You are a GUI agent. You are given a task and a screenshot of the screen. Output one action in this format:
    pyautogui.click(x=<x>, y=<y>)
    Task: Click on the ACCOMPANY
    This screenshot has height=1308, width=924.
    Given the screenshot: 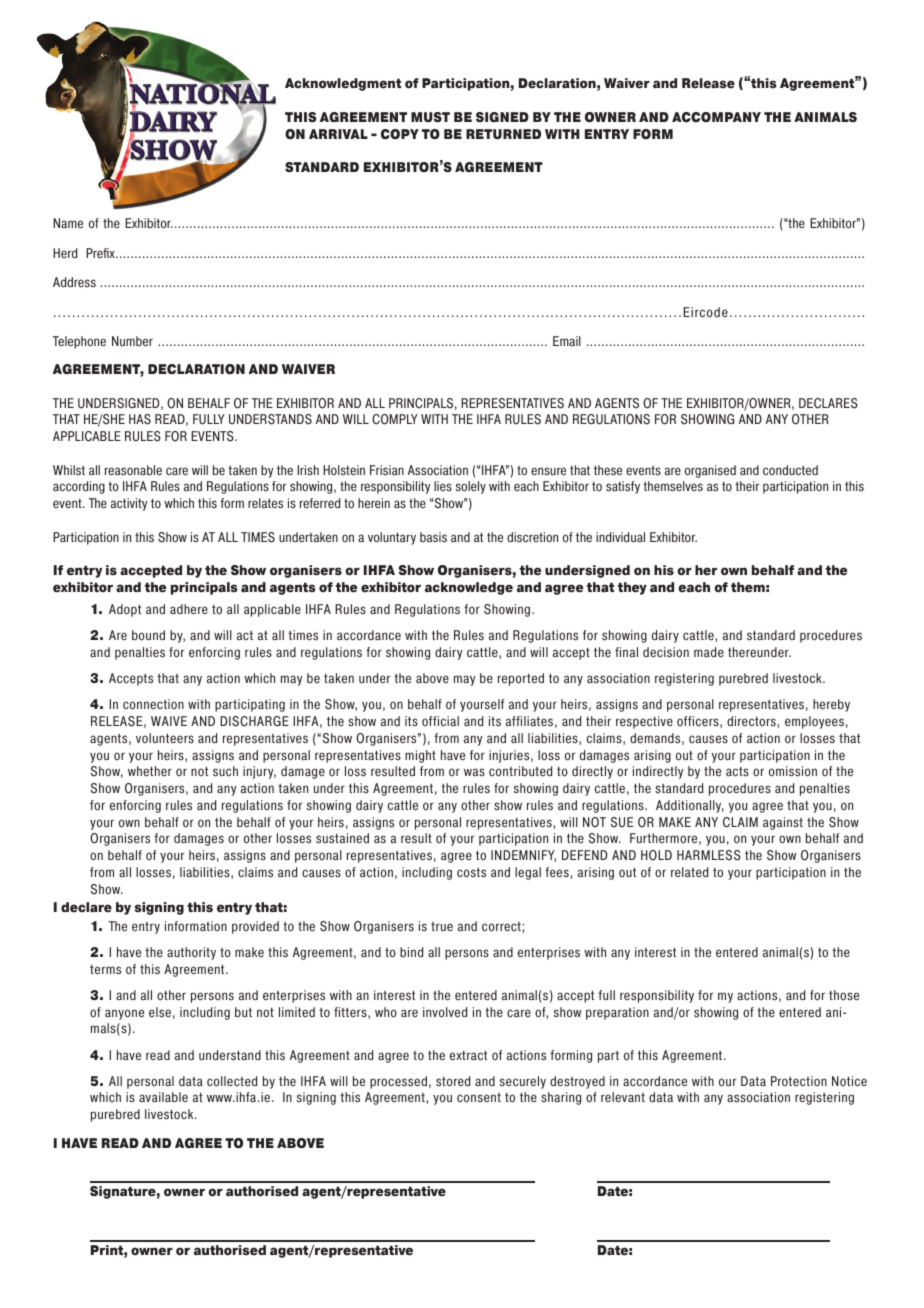 What is the action you would take?
    pyautogui.click(x=716, y=117)
